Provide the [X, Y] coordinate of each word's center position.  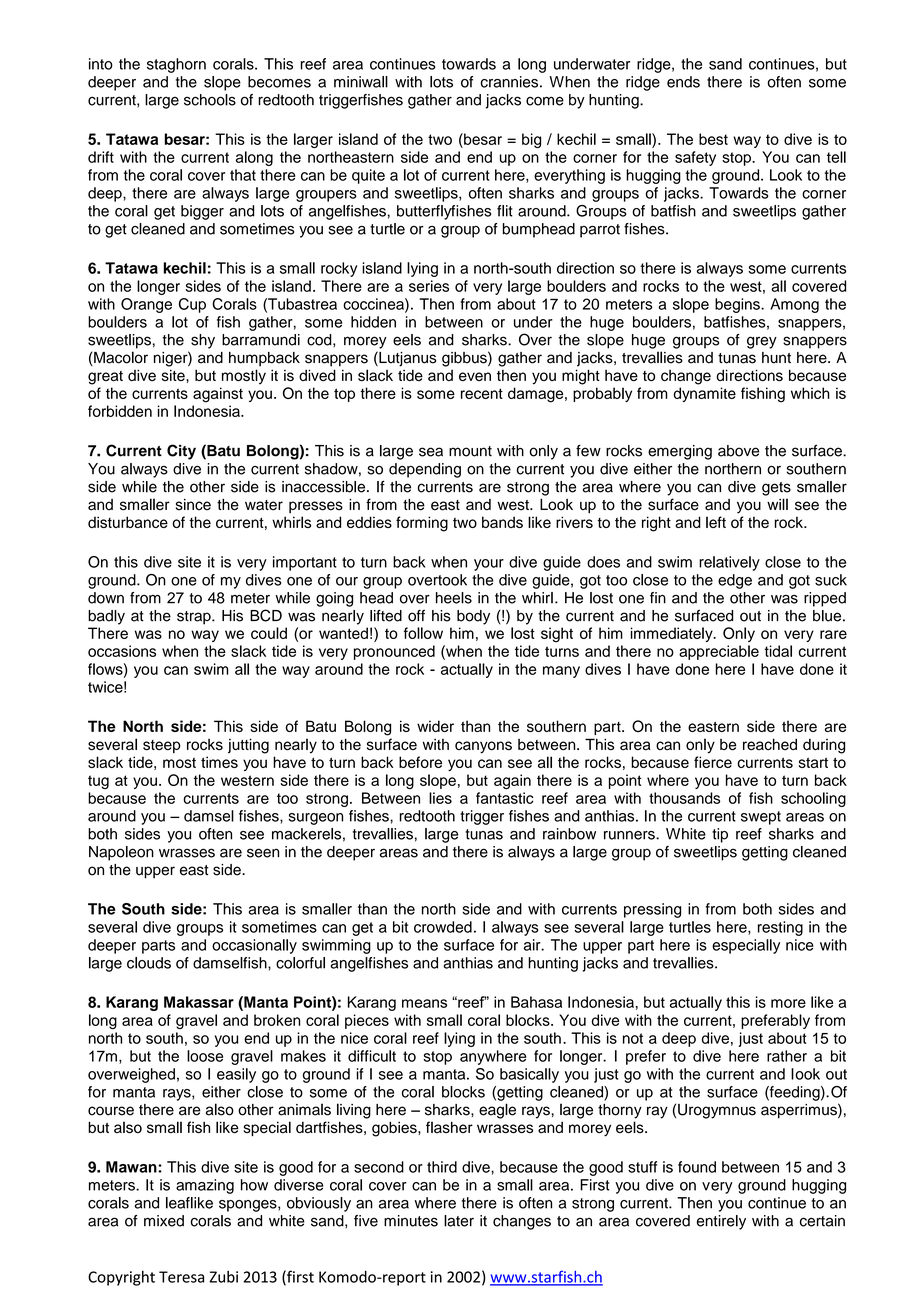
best [713, 139]
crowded [443, 927]
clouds [149, 963]
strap [195, 618]
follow [423, 633]
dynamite [705, 394]
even [475, 376]
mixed [164, 1221]
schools [210, 100]
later [459, 1221]
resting [780, 928]
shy [203, 341]
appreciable [719, 652]
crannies [509, 82]
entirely [721, 1222]
